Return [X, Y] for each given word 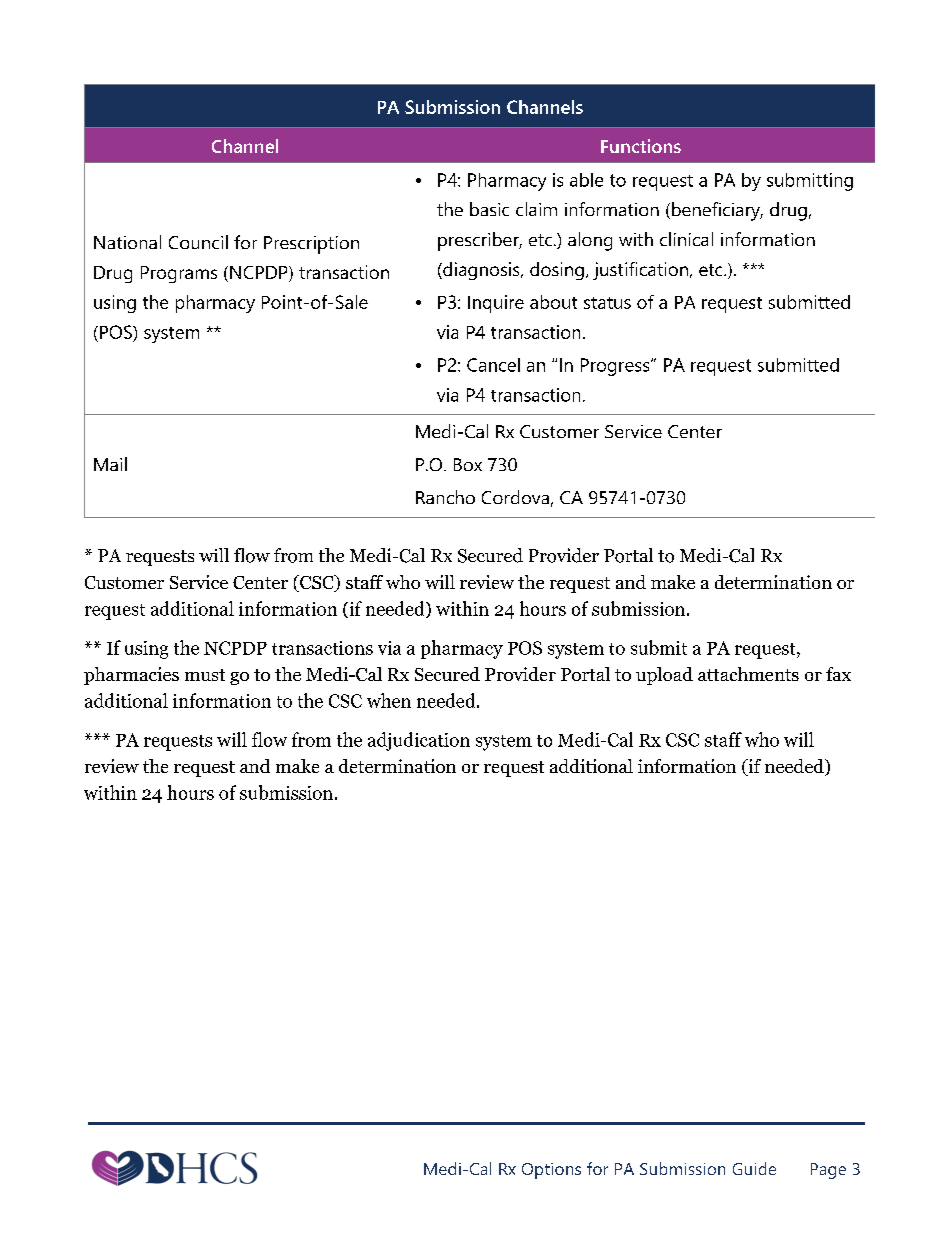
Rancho [445, 497]
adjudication [419, 741]
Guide [754, 1168]
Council [198, 242]
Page [828, 1171]
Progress [616, 367]
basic [489, 209]
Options [551, 1171]
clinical [686, 239]
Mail [110, 464]
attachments [748, 674]
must [205, 675]
